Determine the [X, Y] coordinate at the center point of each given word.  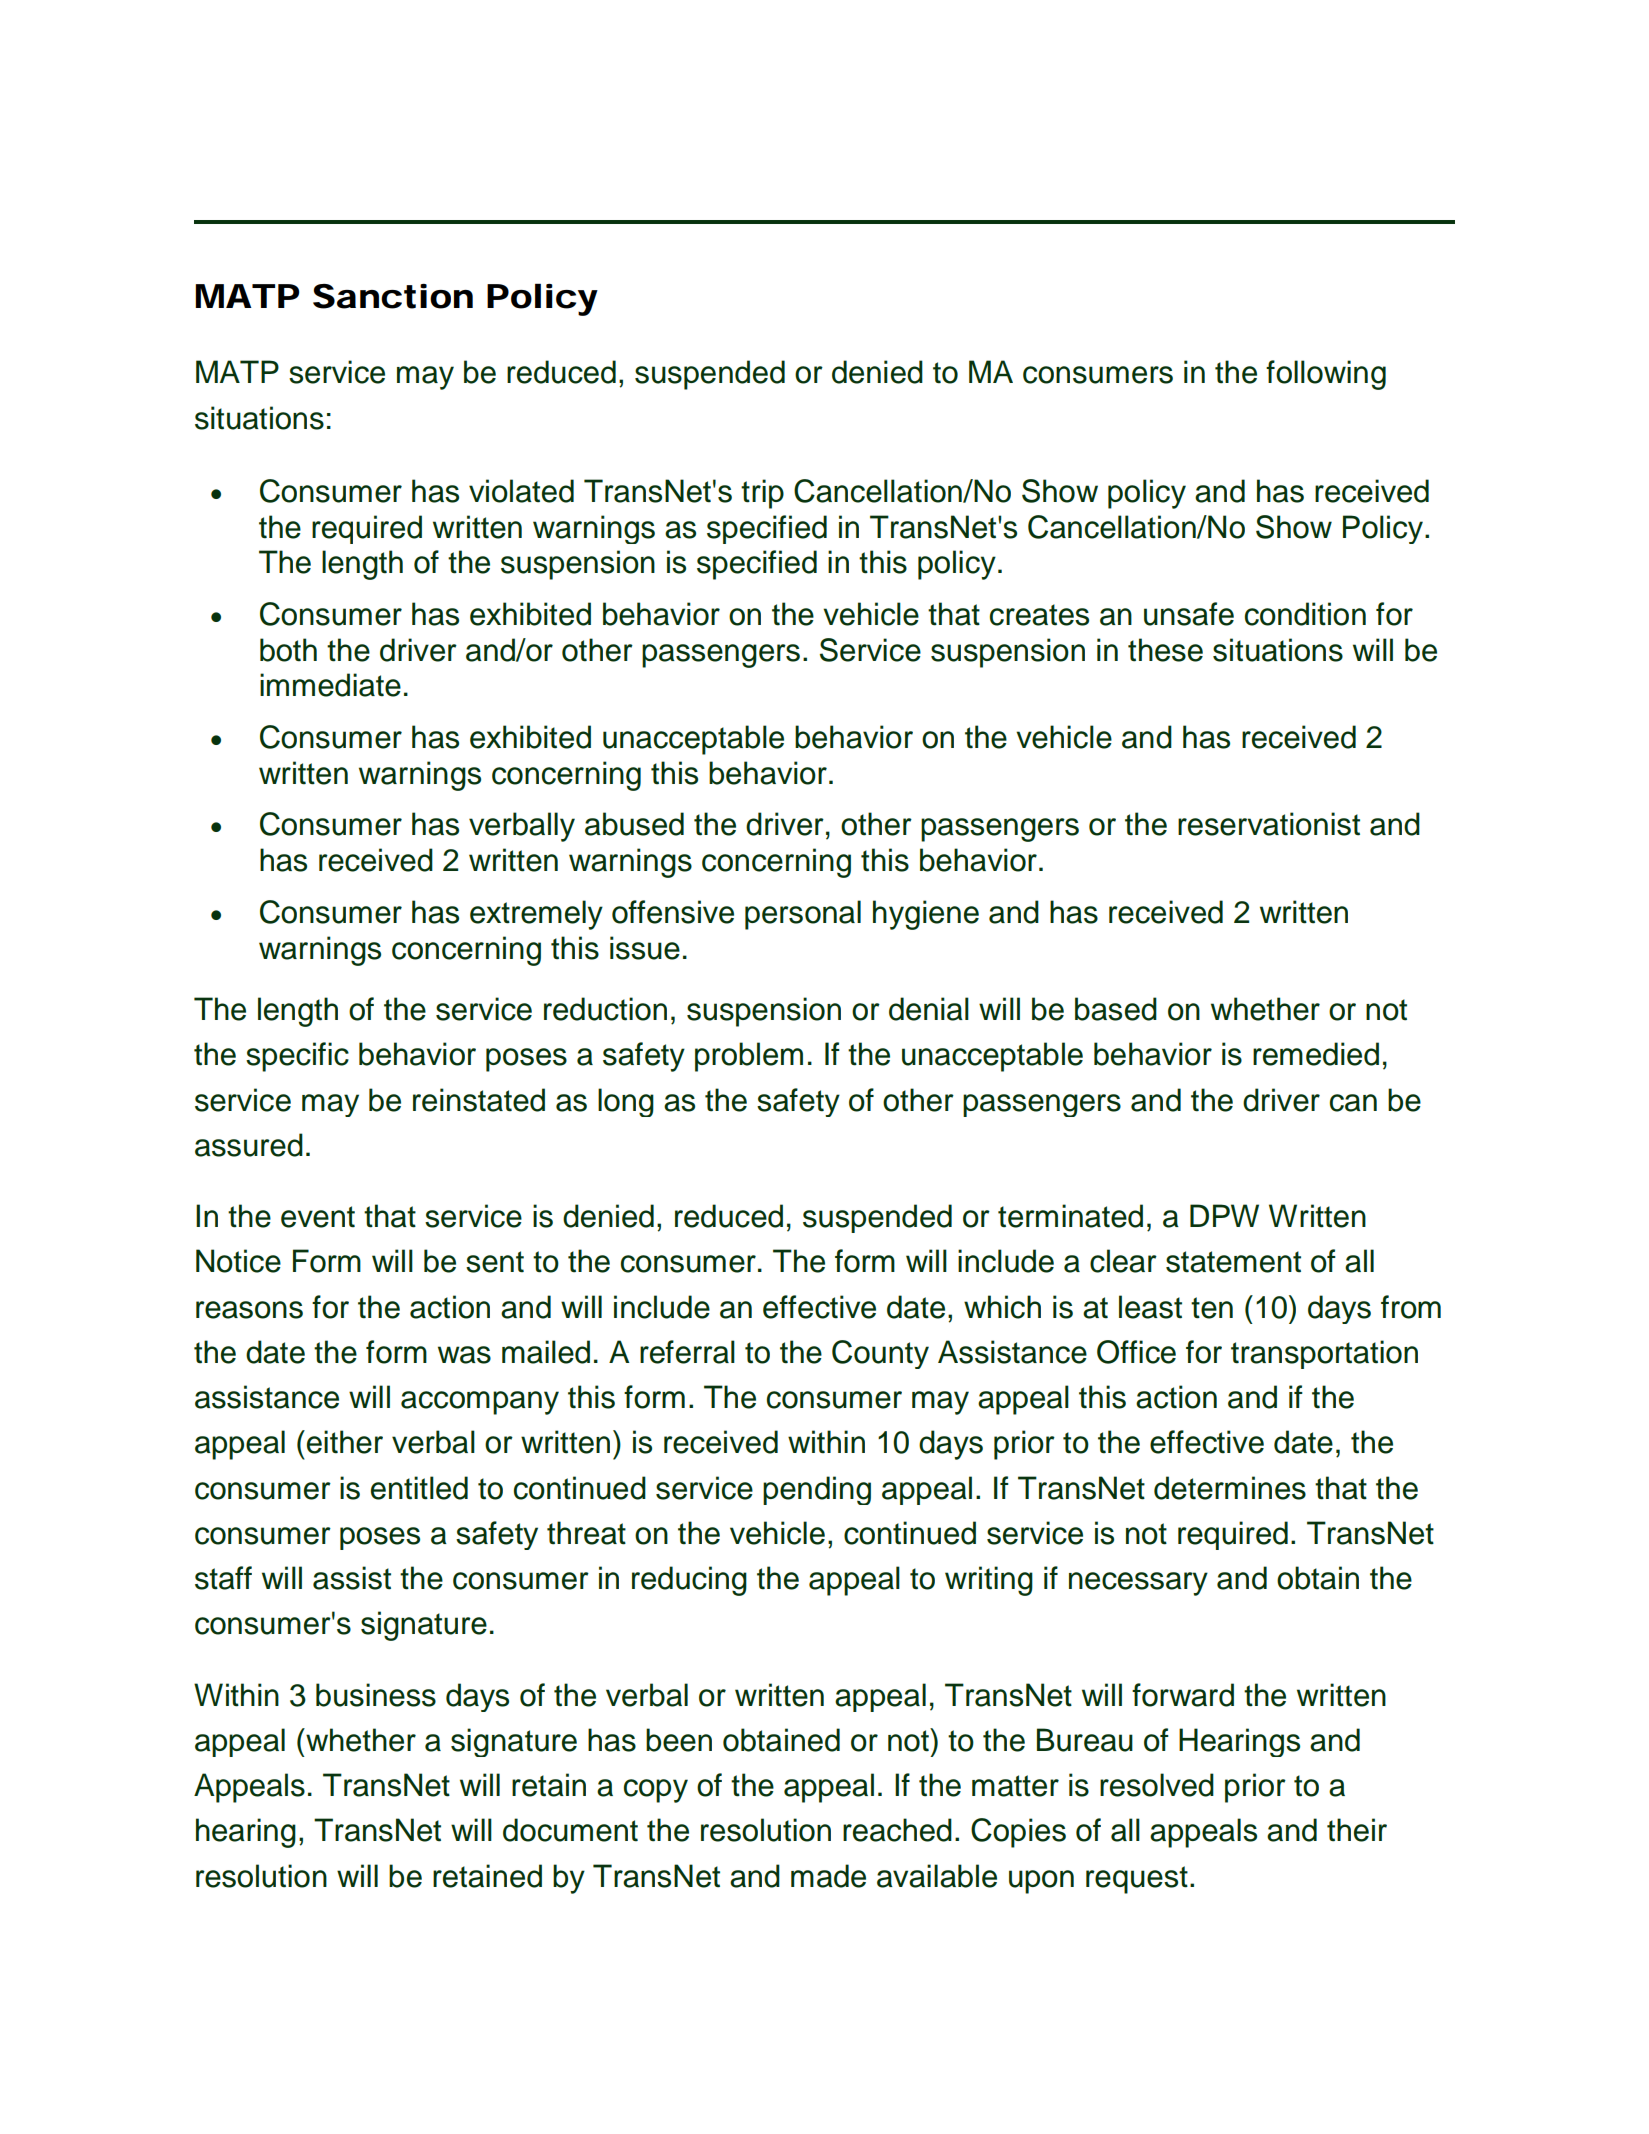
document [570, 1830]
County [880, 1354]
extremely [536, 915]
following [1326, 375]
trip [762, 494]
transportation [1324, 1354]
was [464, 1355]
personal [803, 915]
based [1116, 1009]
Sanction [393, 296]
